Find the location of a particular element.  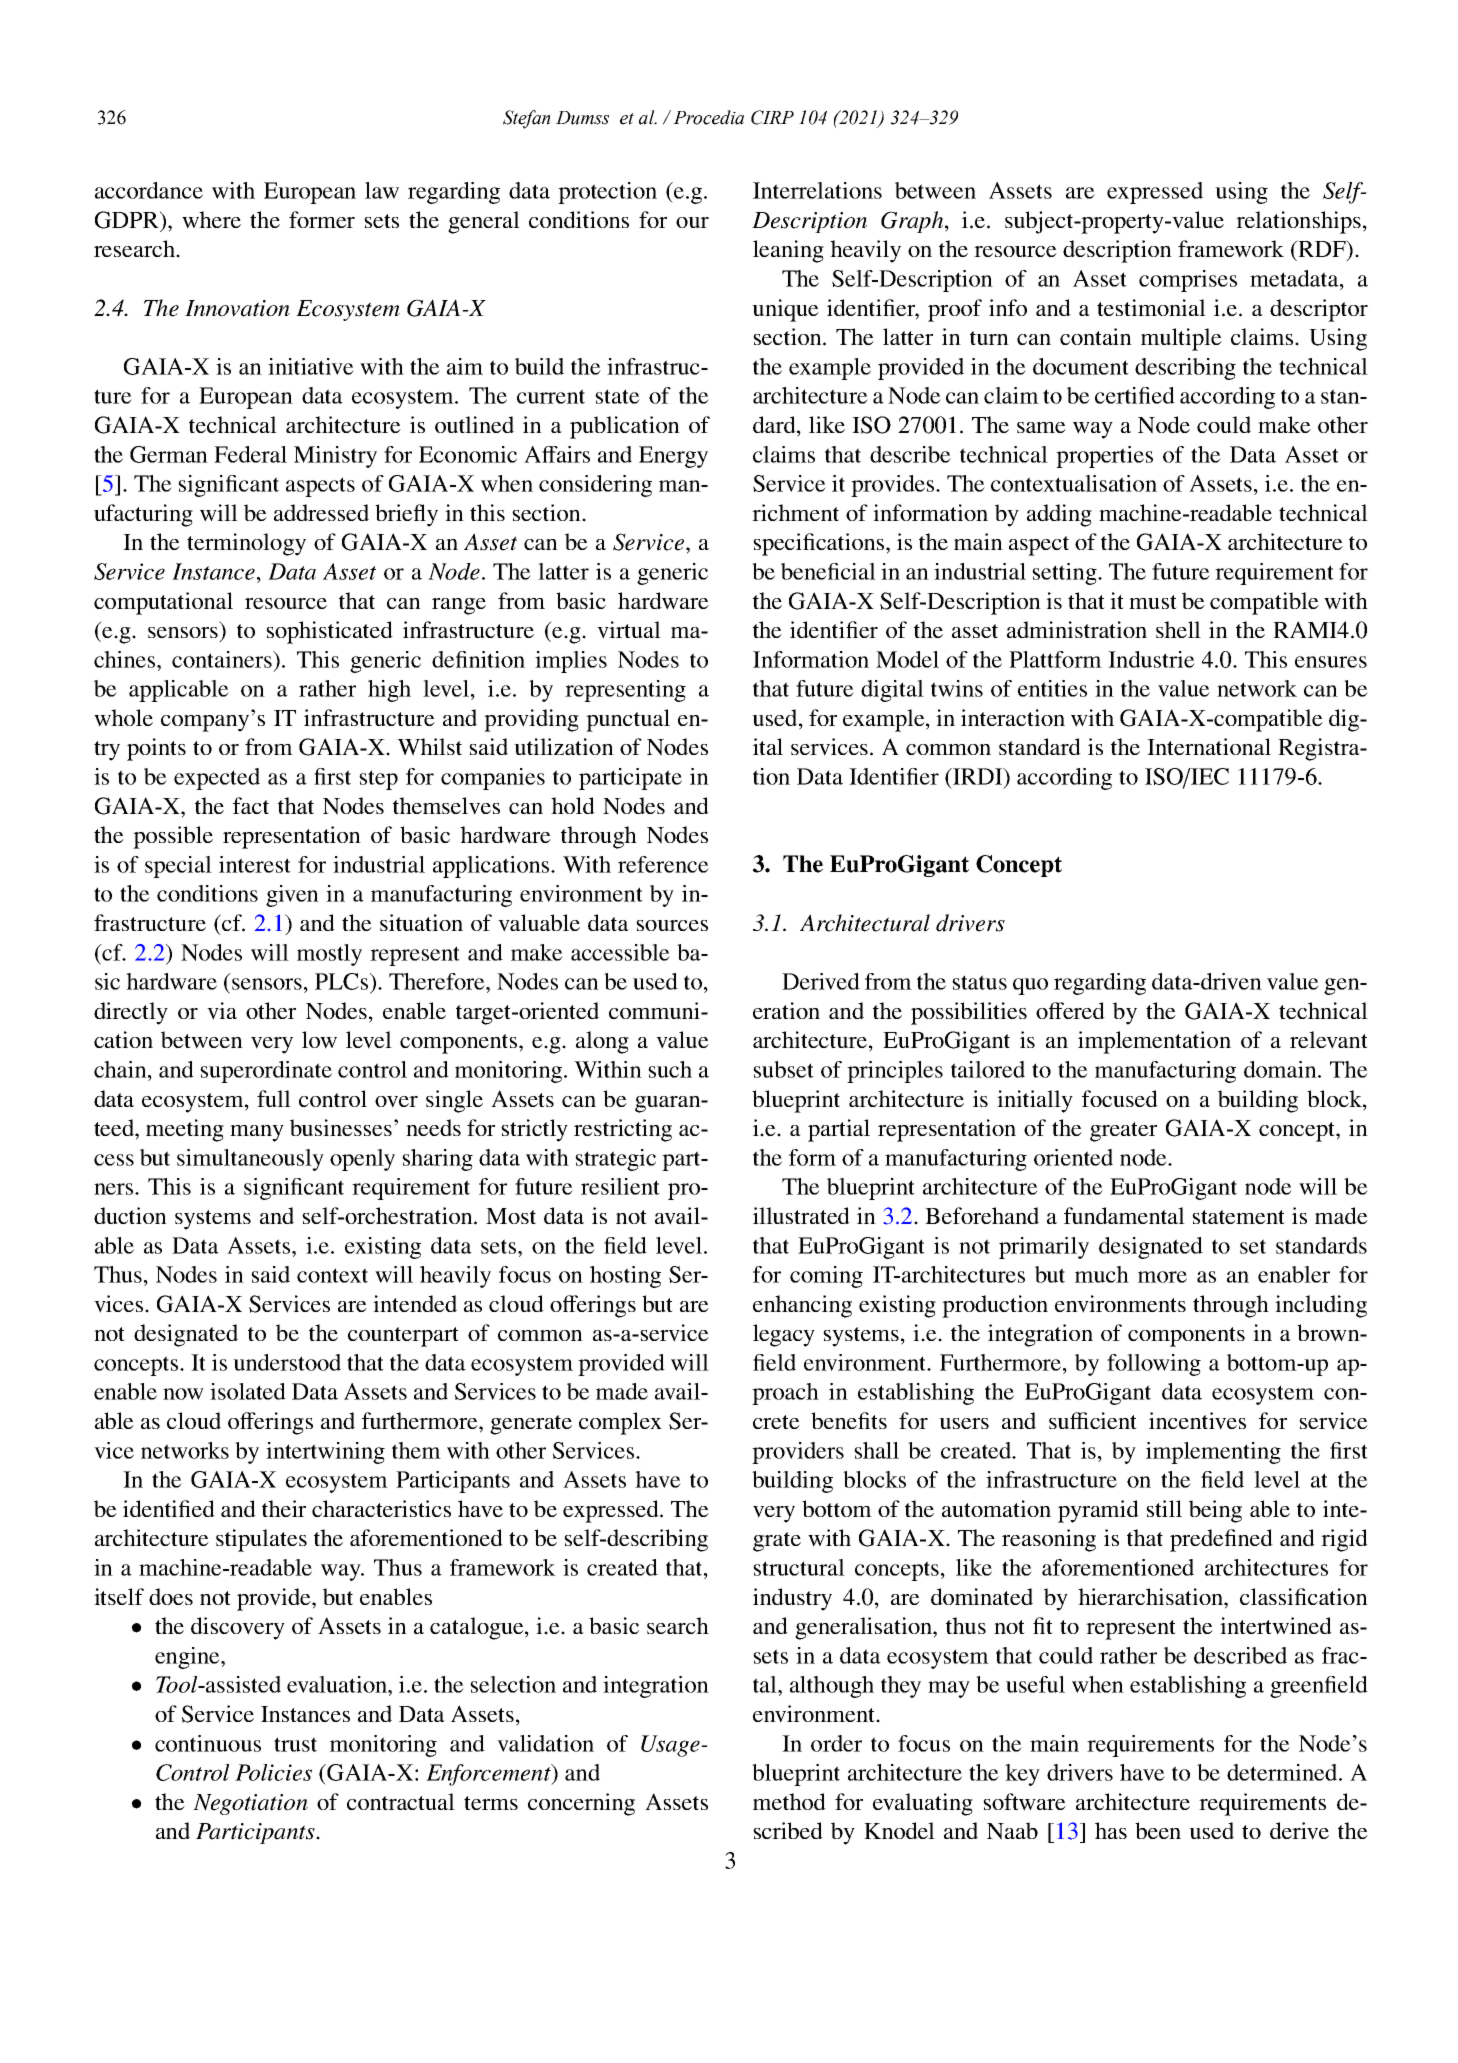

method is located at coordinates (789, 1801).
